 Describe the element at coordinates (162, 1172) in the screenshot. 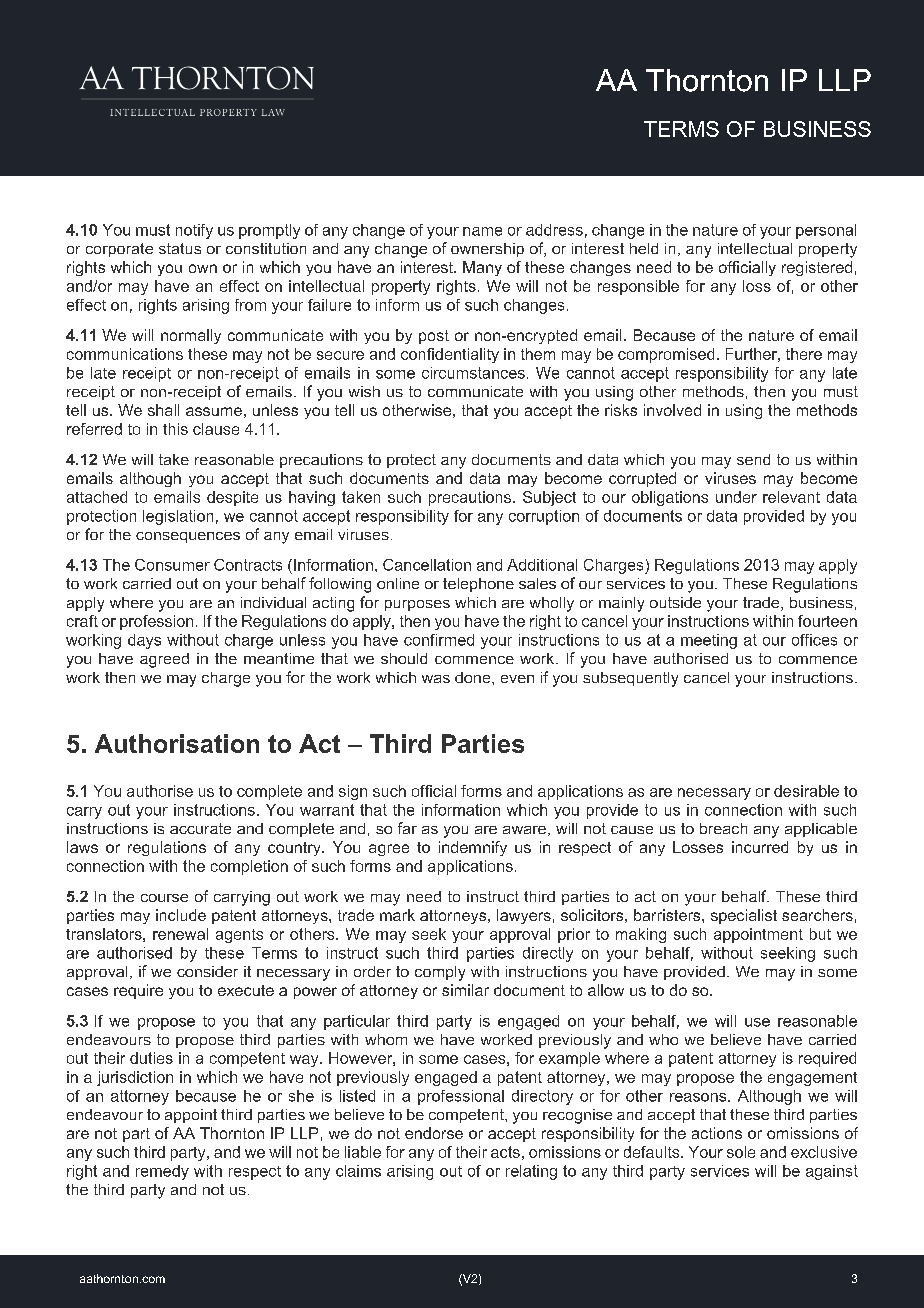

I see `remedy` at that location.
